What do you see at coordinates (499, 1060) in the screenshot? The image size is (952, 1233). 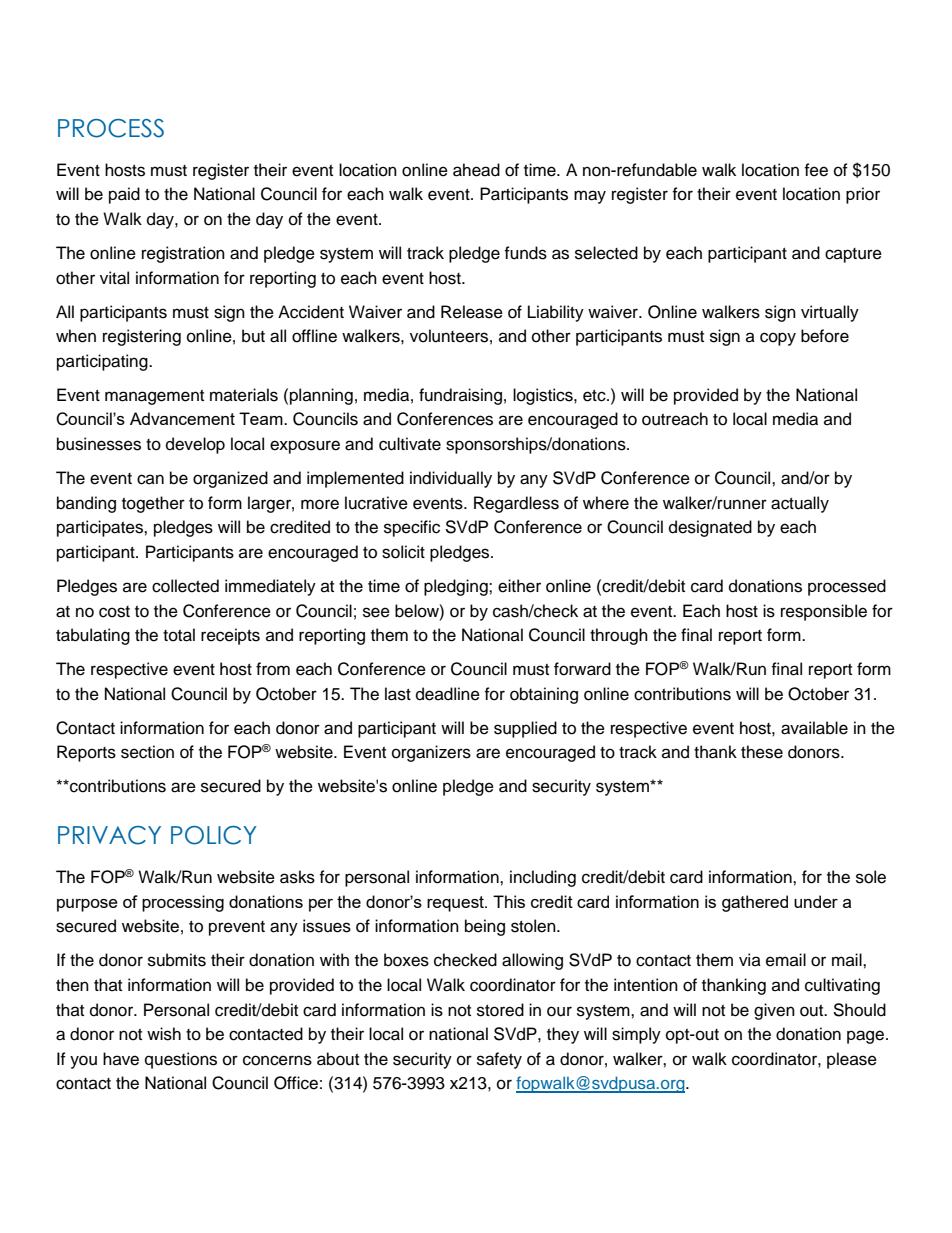 I see `safety` at bounding box center [499, 1060].
